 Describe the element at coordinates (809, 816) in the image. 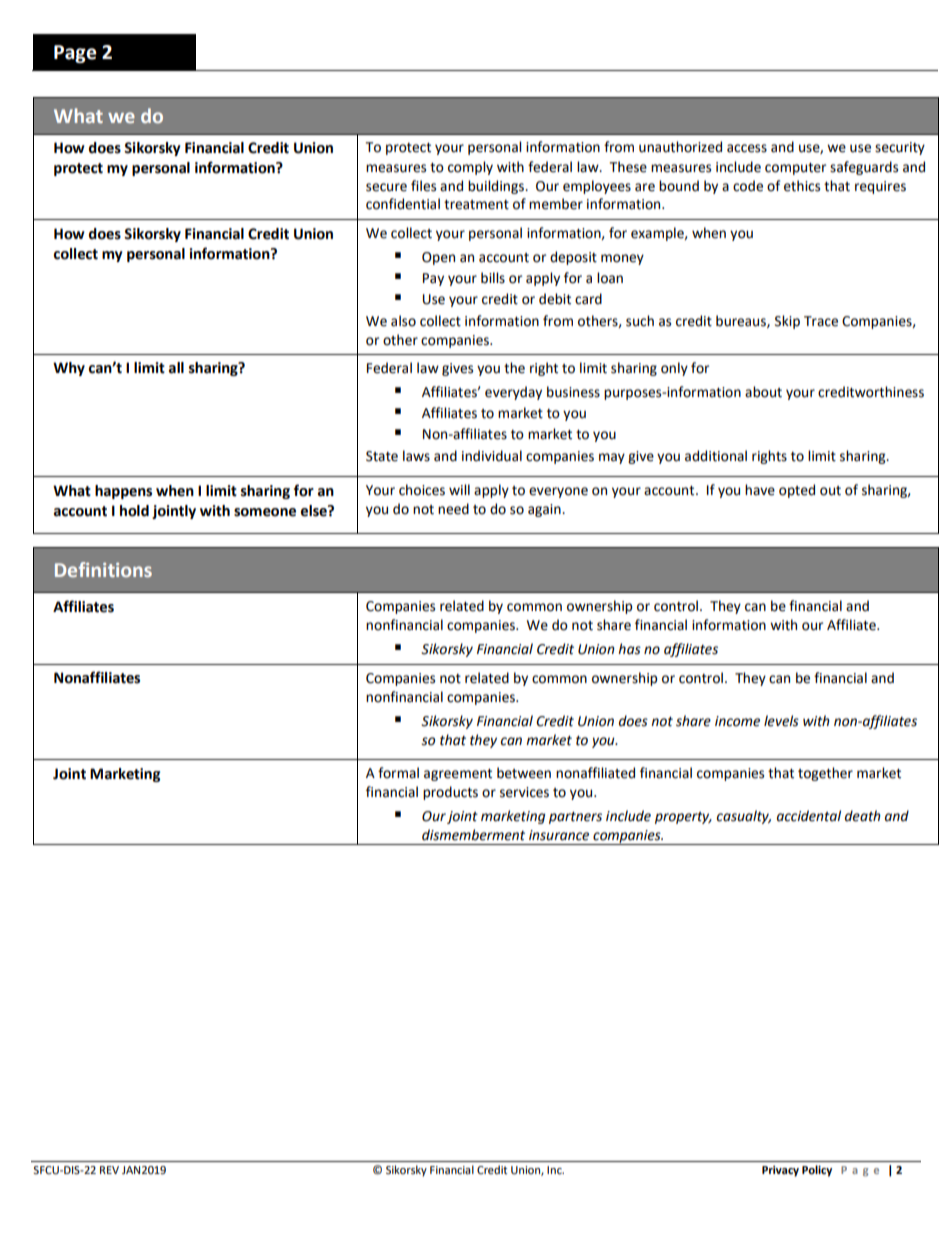

I see `accidental` at that location.
